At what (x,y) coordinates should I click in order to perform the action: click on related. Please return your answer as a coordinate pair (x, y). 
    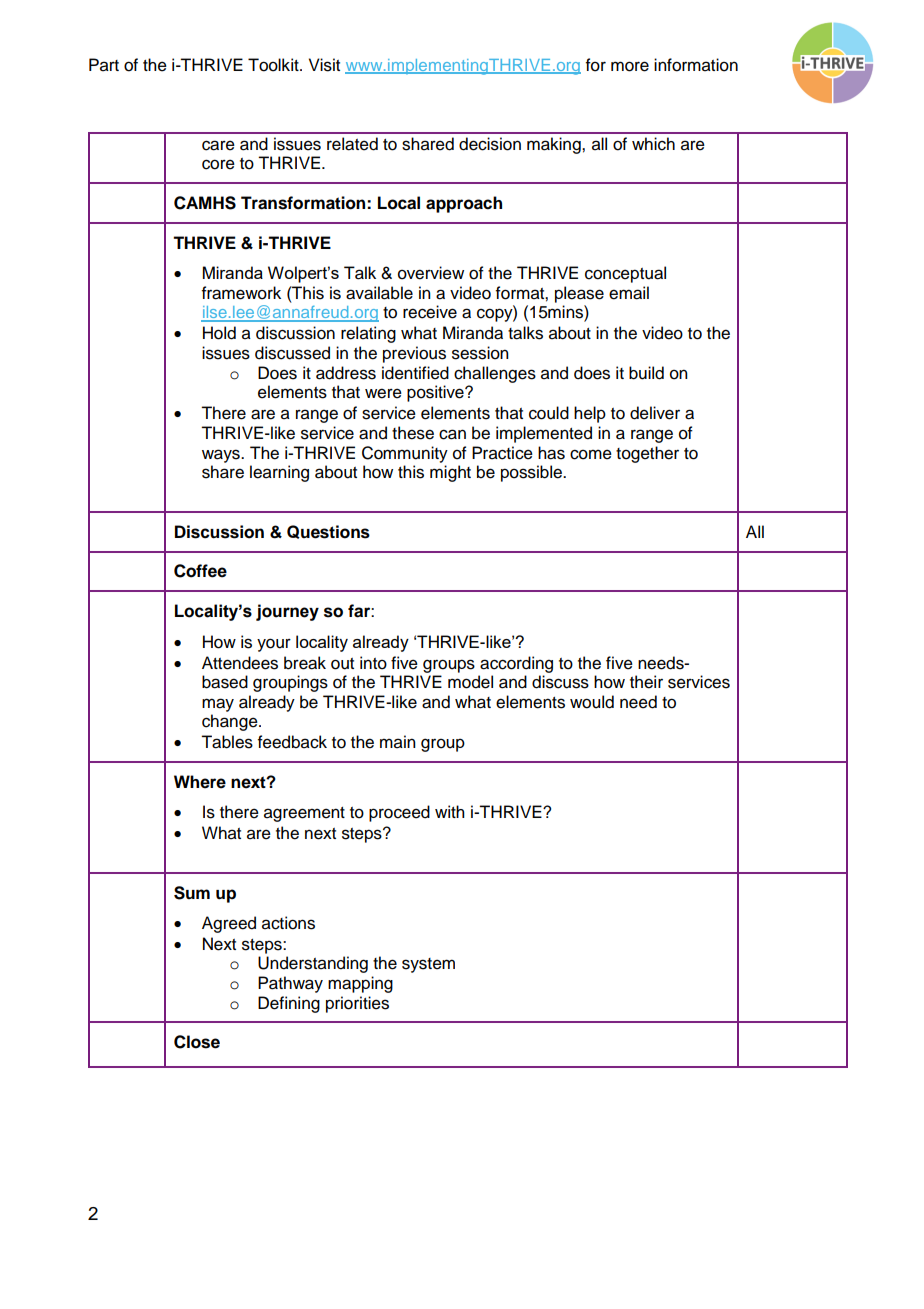
    Looking at the image, I should click on (352, 144).
